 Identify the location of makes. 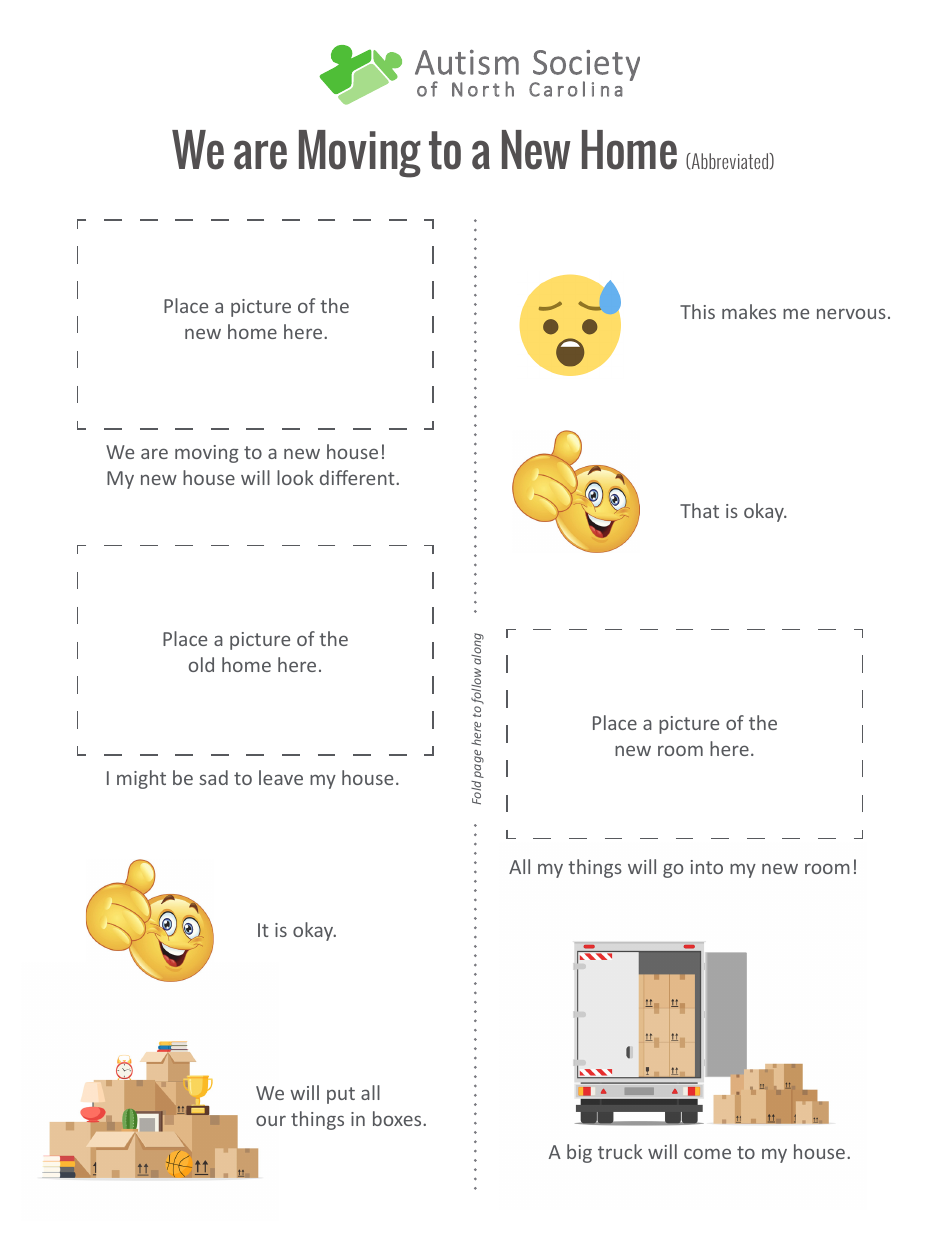
(749, 311).
